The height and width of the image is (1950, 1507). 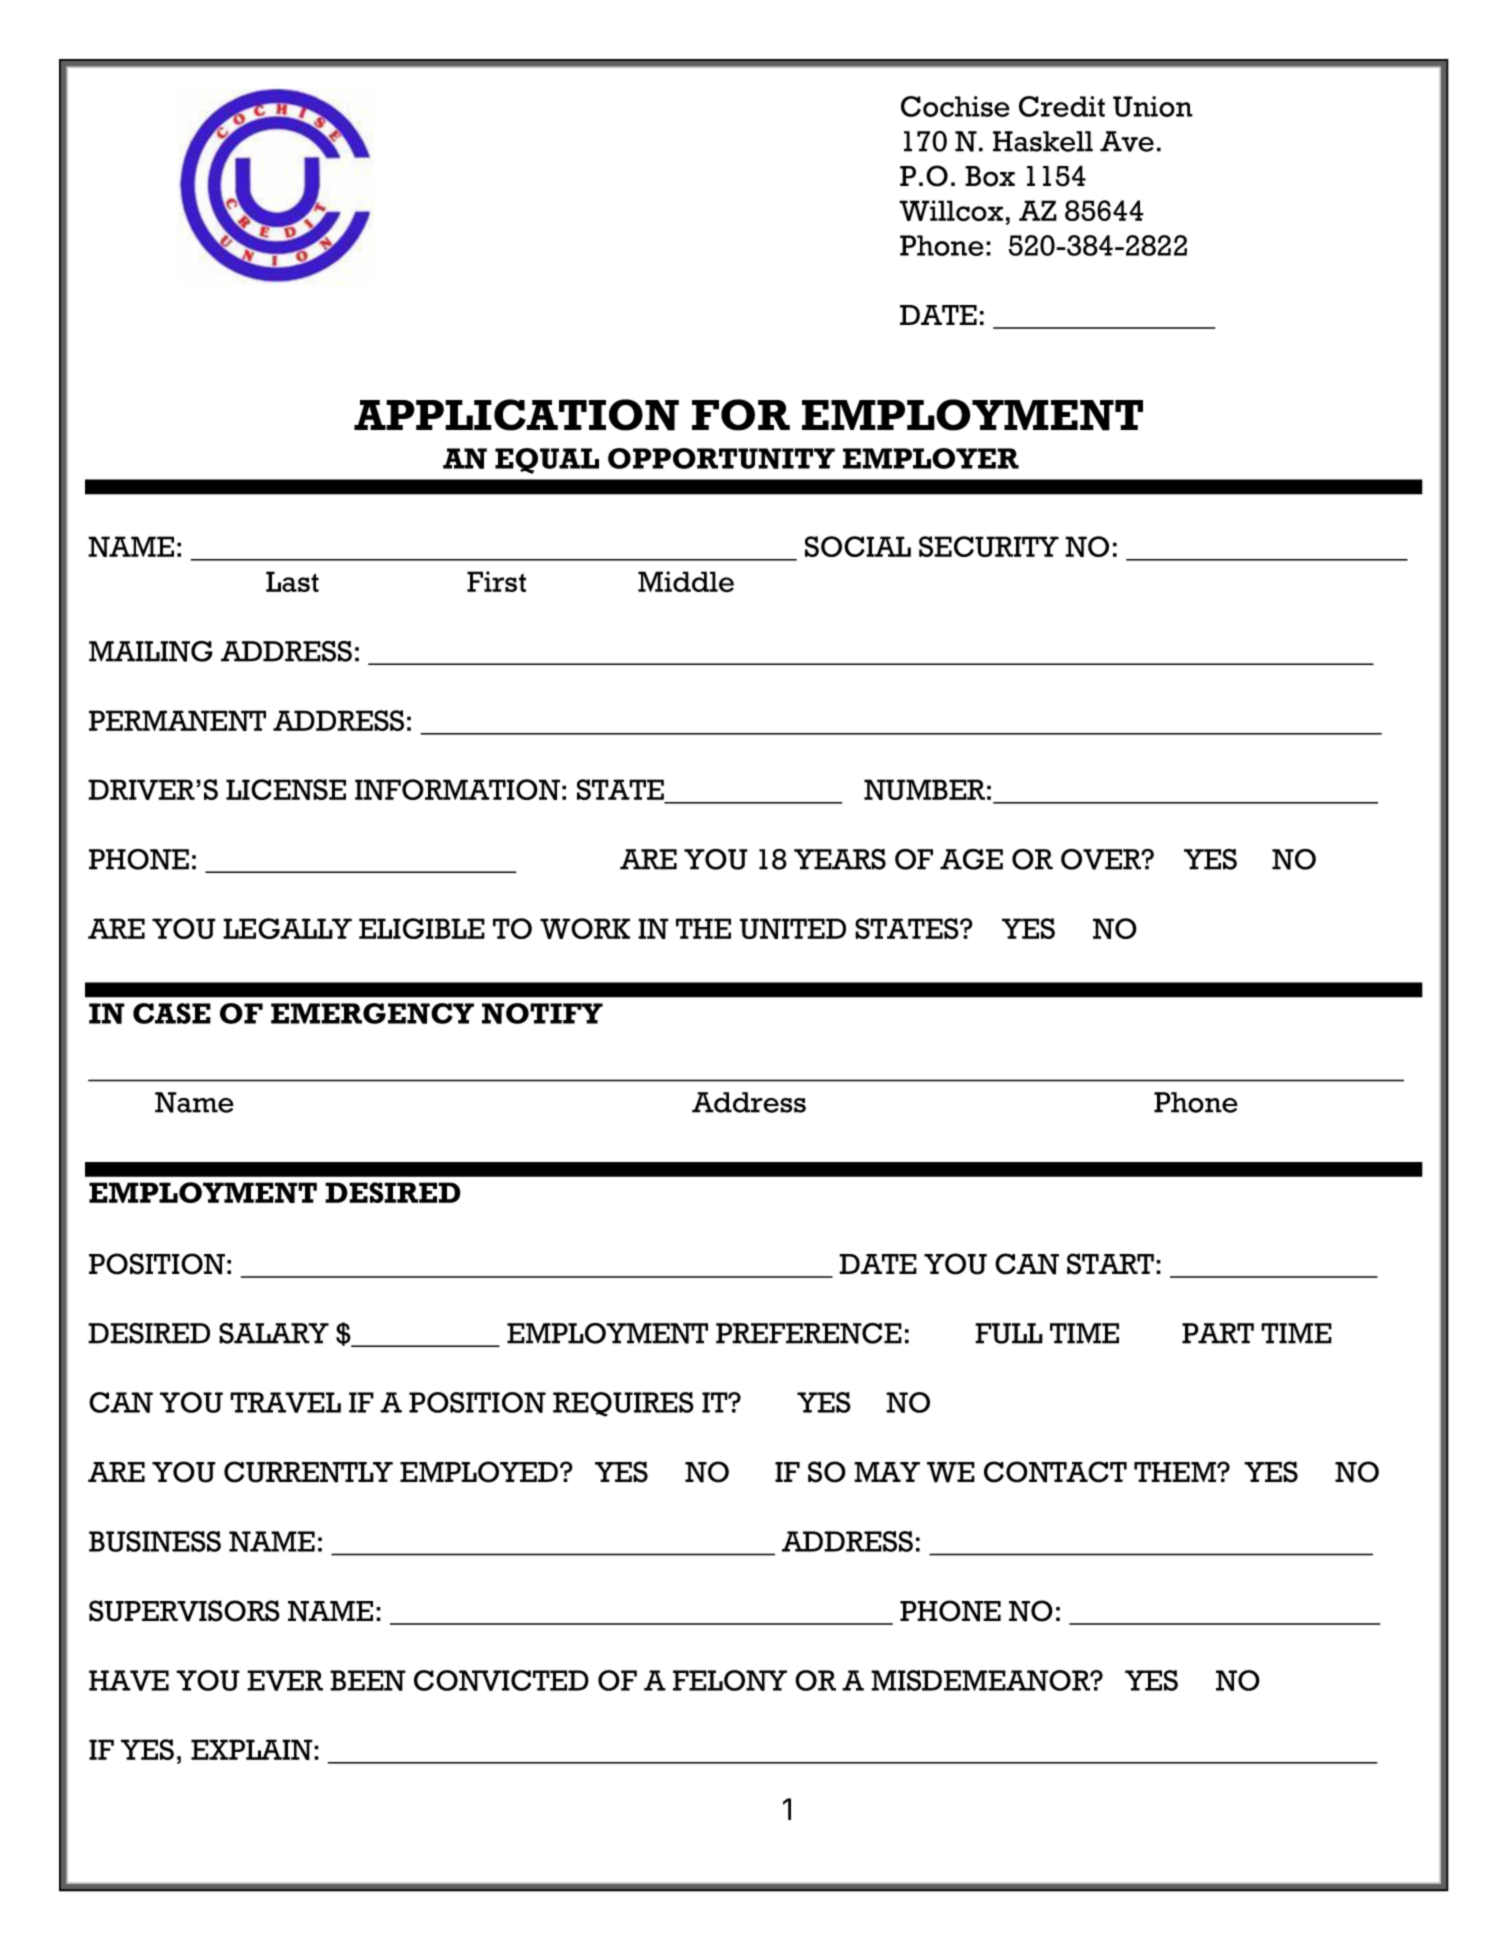 I want to click on Middle, so click(x=686, y=582).
